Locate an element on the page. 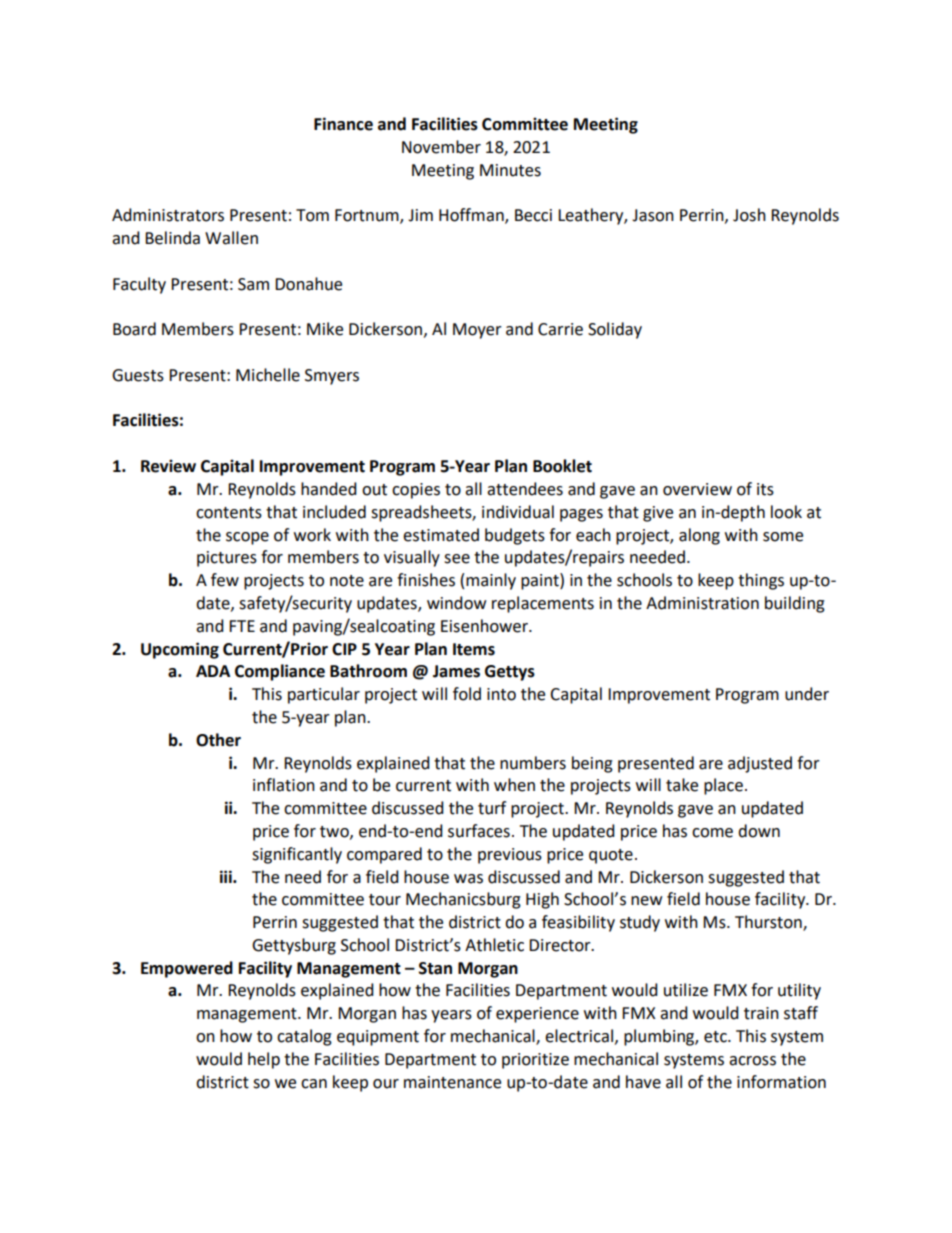 This page has height=1233, width=952. along is located at coordinates (699, 536).
